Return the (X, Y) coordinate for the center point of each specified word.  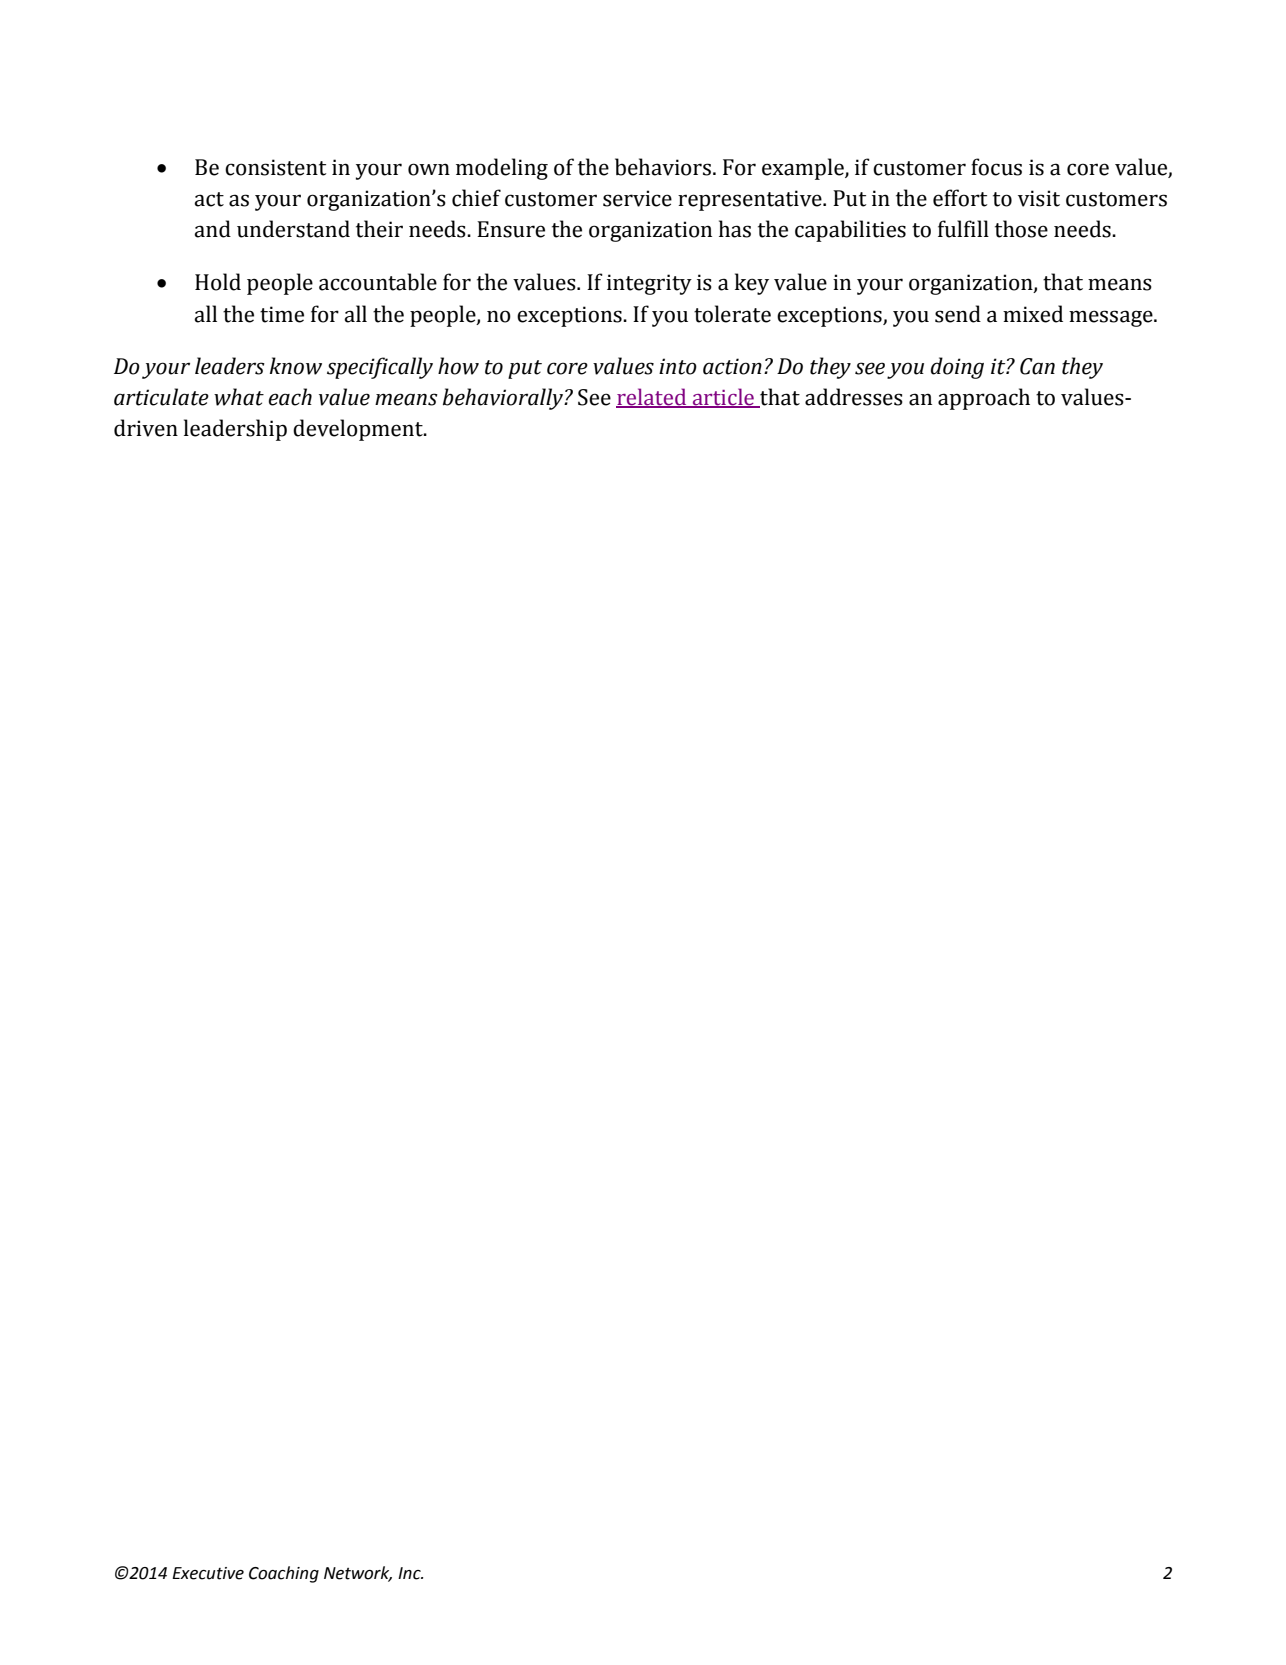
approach (984, 399)
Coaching (284, 1574)
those (1021, 229)
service (637, 198)
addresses (854, 397)
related (652, 398)
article (723, 398)
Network (358, 1574)
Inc (410, 1573)
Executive (208, 1573)
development (359, 430)
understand (293, 229)
